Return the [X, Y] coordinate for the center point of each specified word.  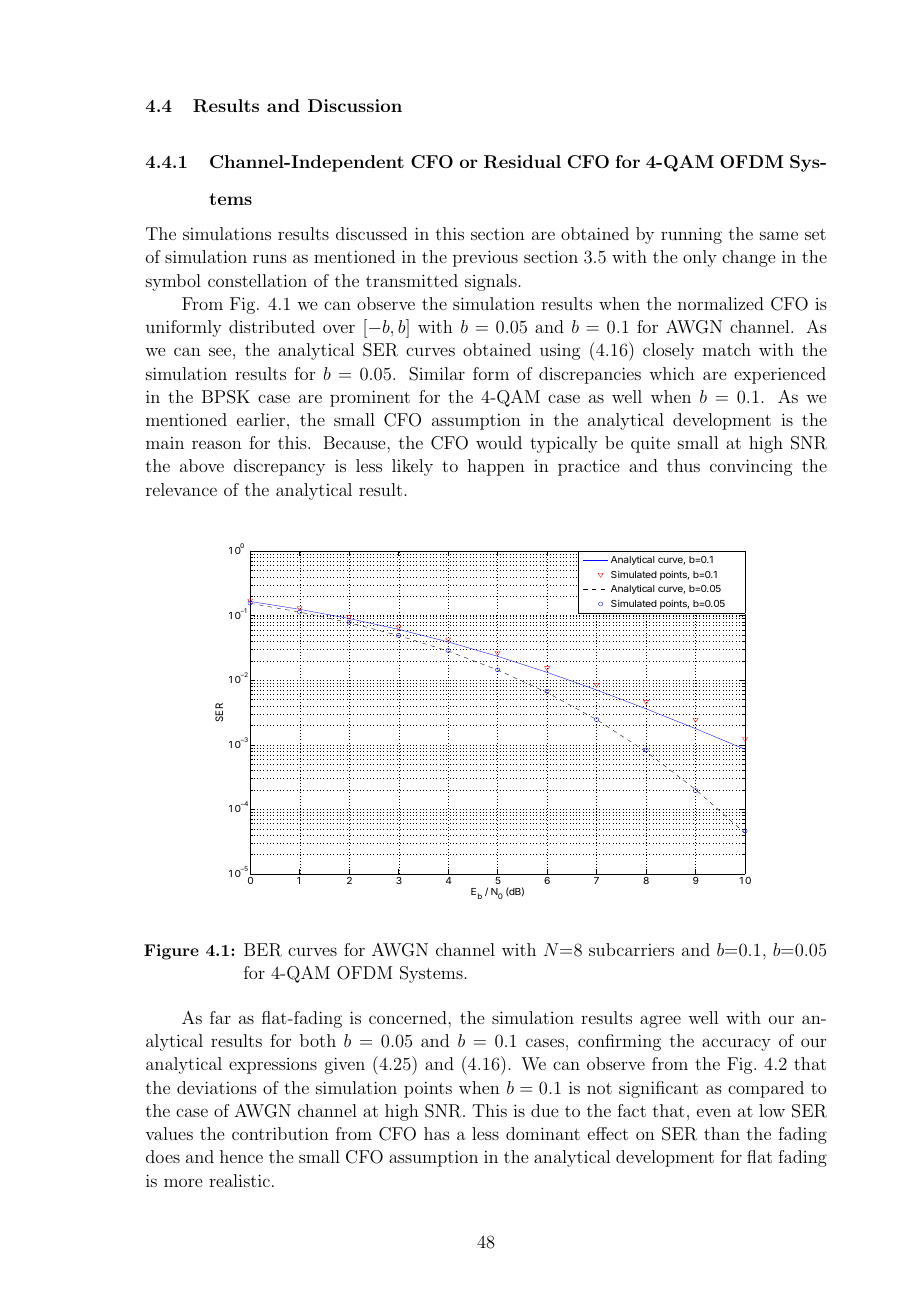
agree [660, 1021]
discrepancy [279, 467]
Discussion [355, 105]
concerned [409, 1017]
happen [496, 467]
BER [263, 950]
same [779, 235]
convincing [751, 467]
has [437, 1133]
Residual [522, 162]
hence [241, 1156]
